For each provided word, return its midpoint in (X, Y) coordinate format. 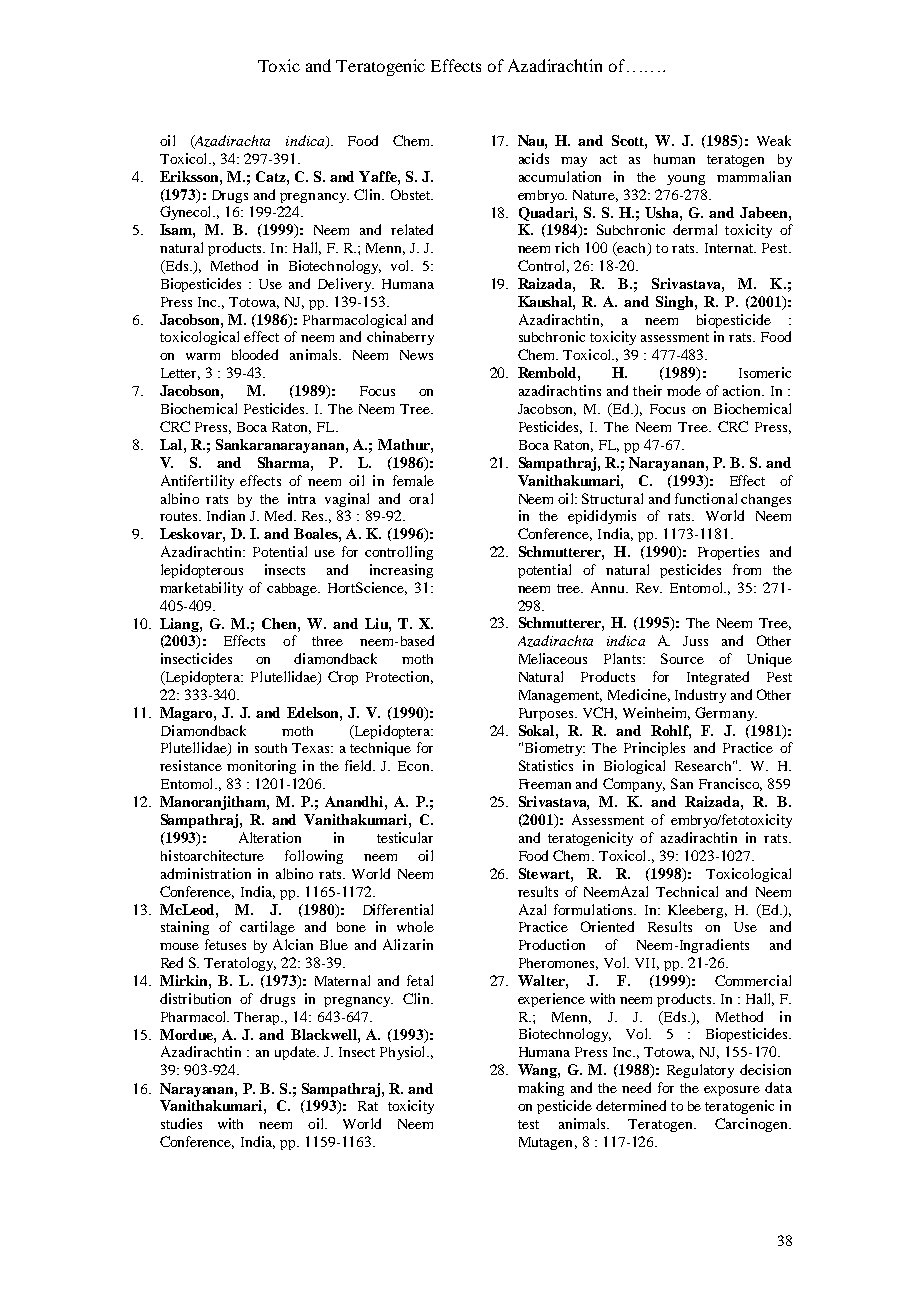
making (541, 1089)
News (416, 355)
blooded (255, 354)
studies (181, 1123)
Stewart (545, 873)
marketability (201, 589)
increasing (401, 571)
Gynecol (187, 213)
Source (682, 658)
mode (684, 390)
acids (534, 158)
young (686, 180)
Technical (687, 891)
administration (206, 873)
